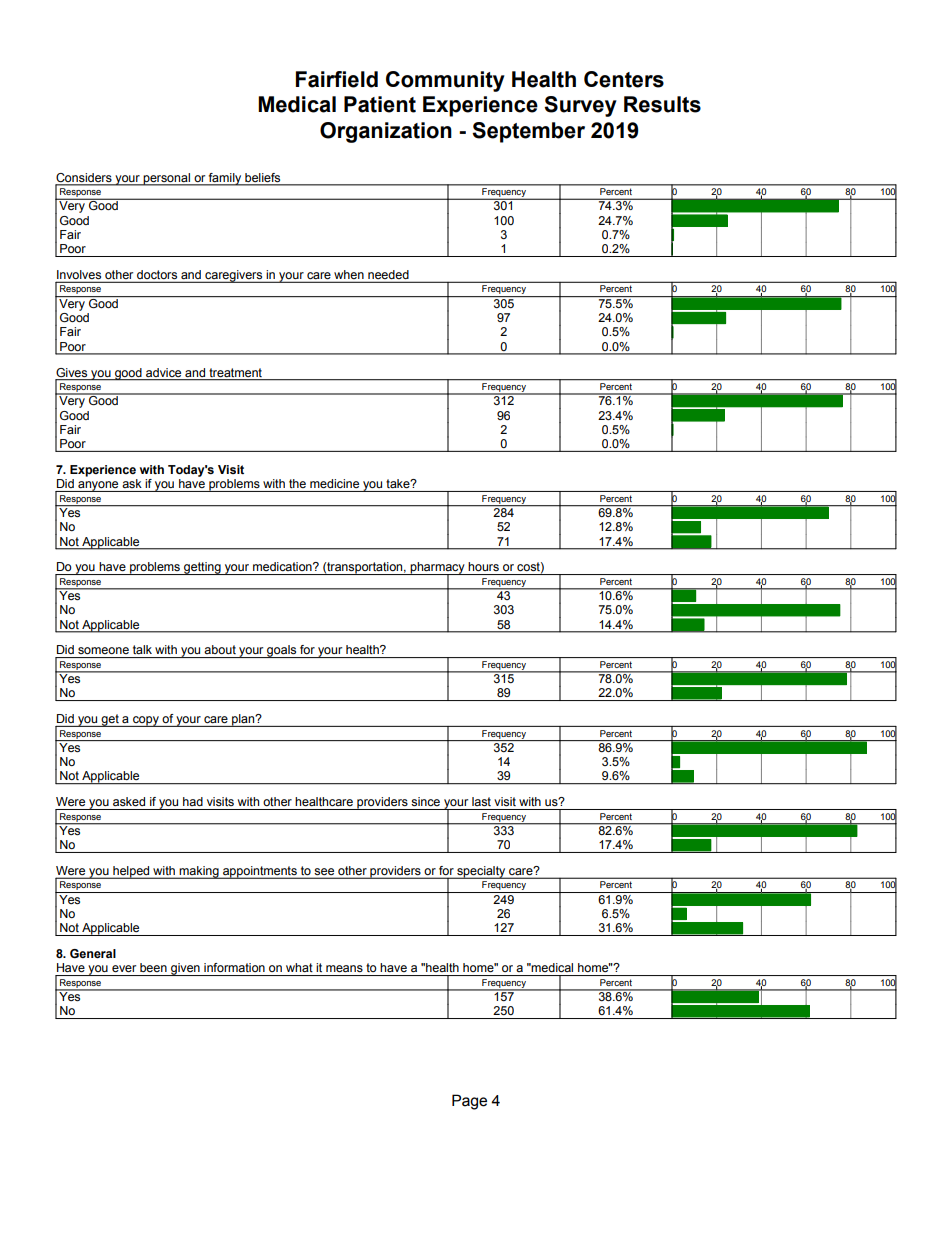 This page has width=952, height=1233. What do you see at coordinates (334, 483) in the page?
I see `medicine` at bounding box center [334, 483].
